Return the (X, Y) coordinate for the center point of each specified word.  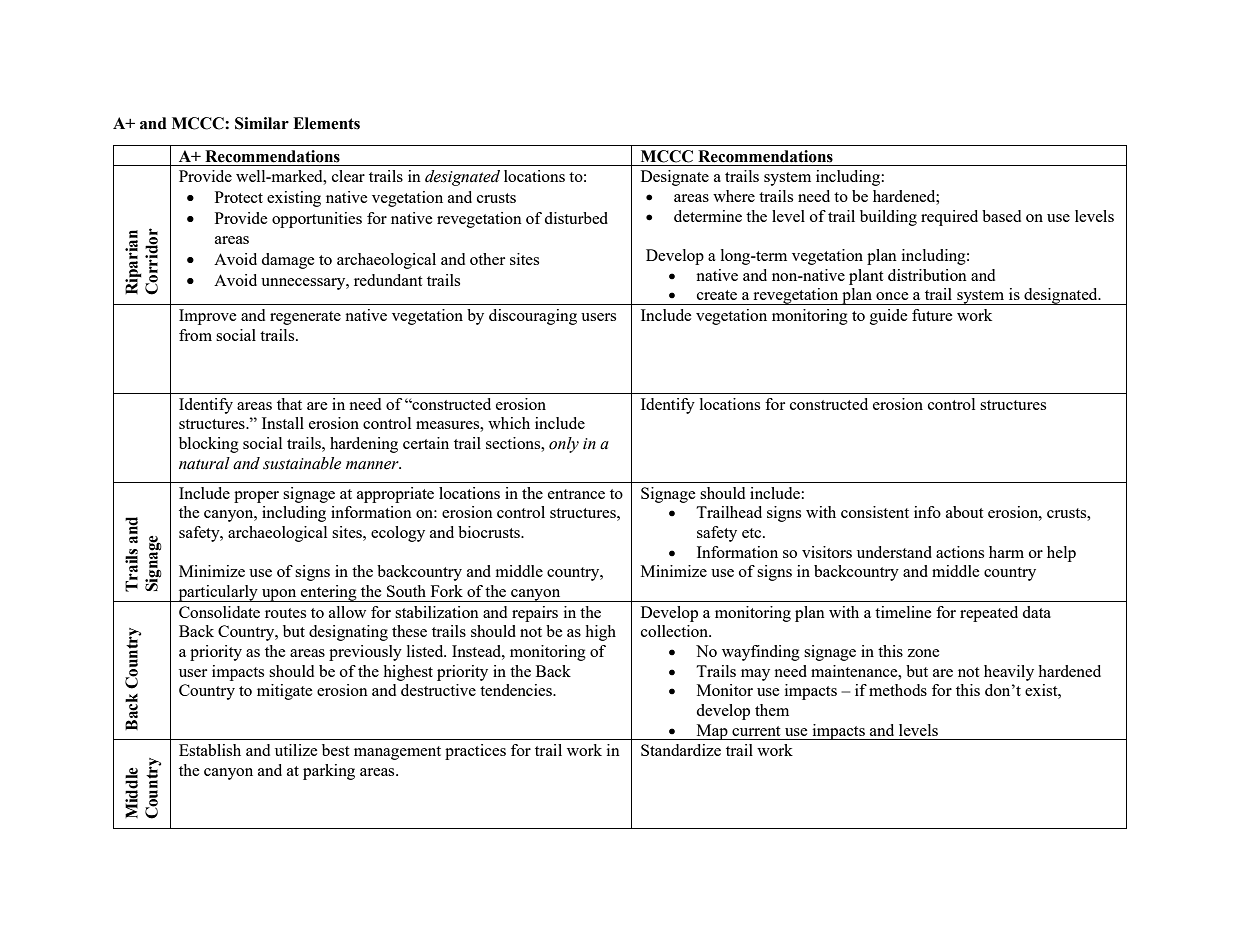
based (1001, 216)
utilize (296, 750)
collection (676, 631)
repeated (989, 614)
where (734, 196)
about (965, 512)
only (564, 445)
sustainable (302, 463)
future (932, 315)
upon (279, 595)
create (717, 295)
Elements (326, 123)
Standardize (681, 750)
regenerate (305, 318)
